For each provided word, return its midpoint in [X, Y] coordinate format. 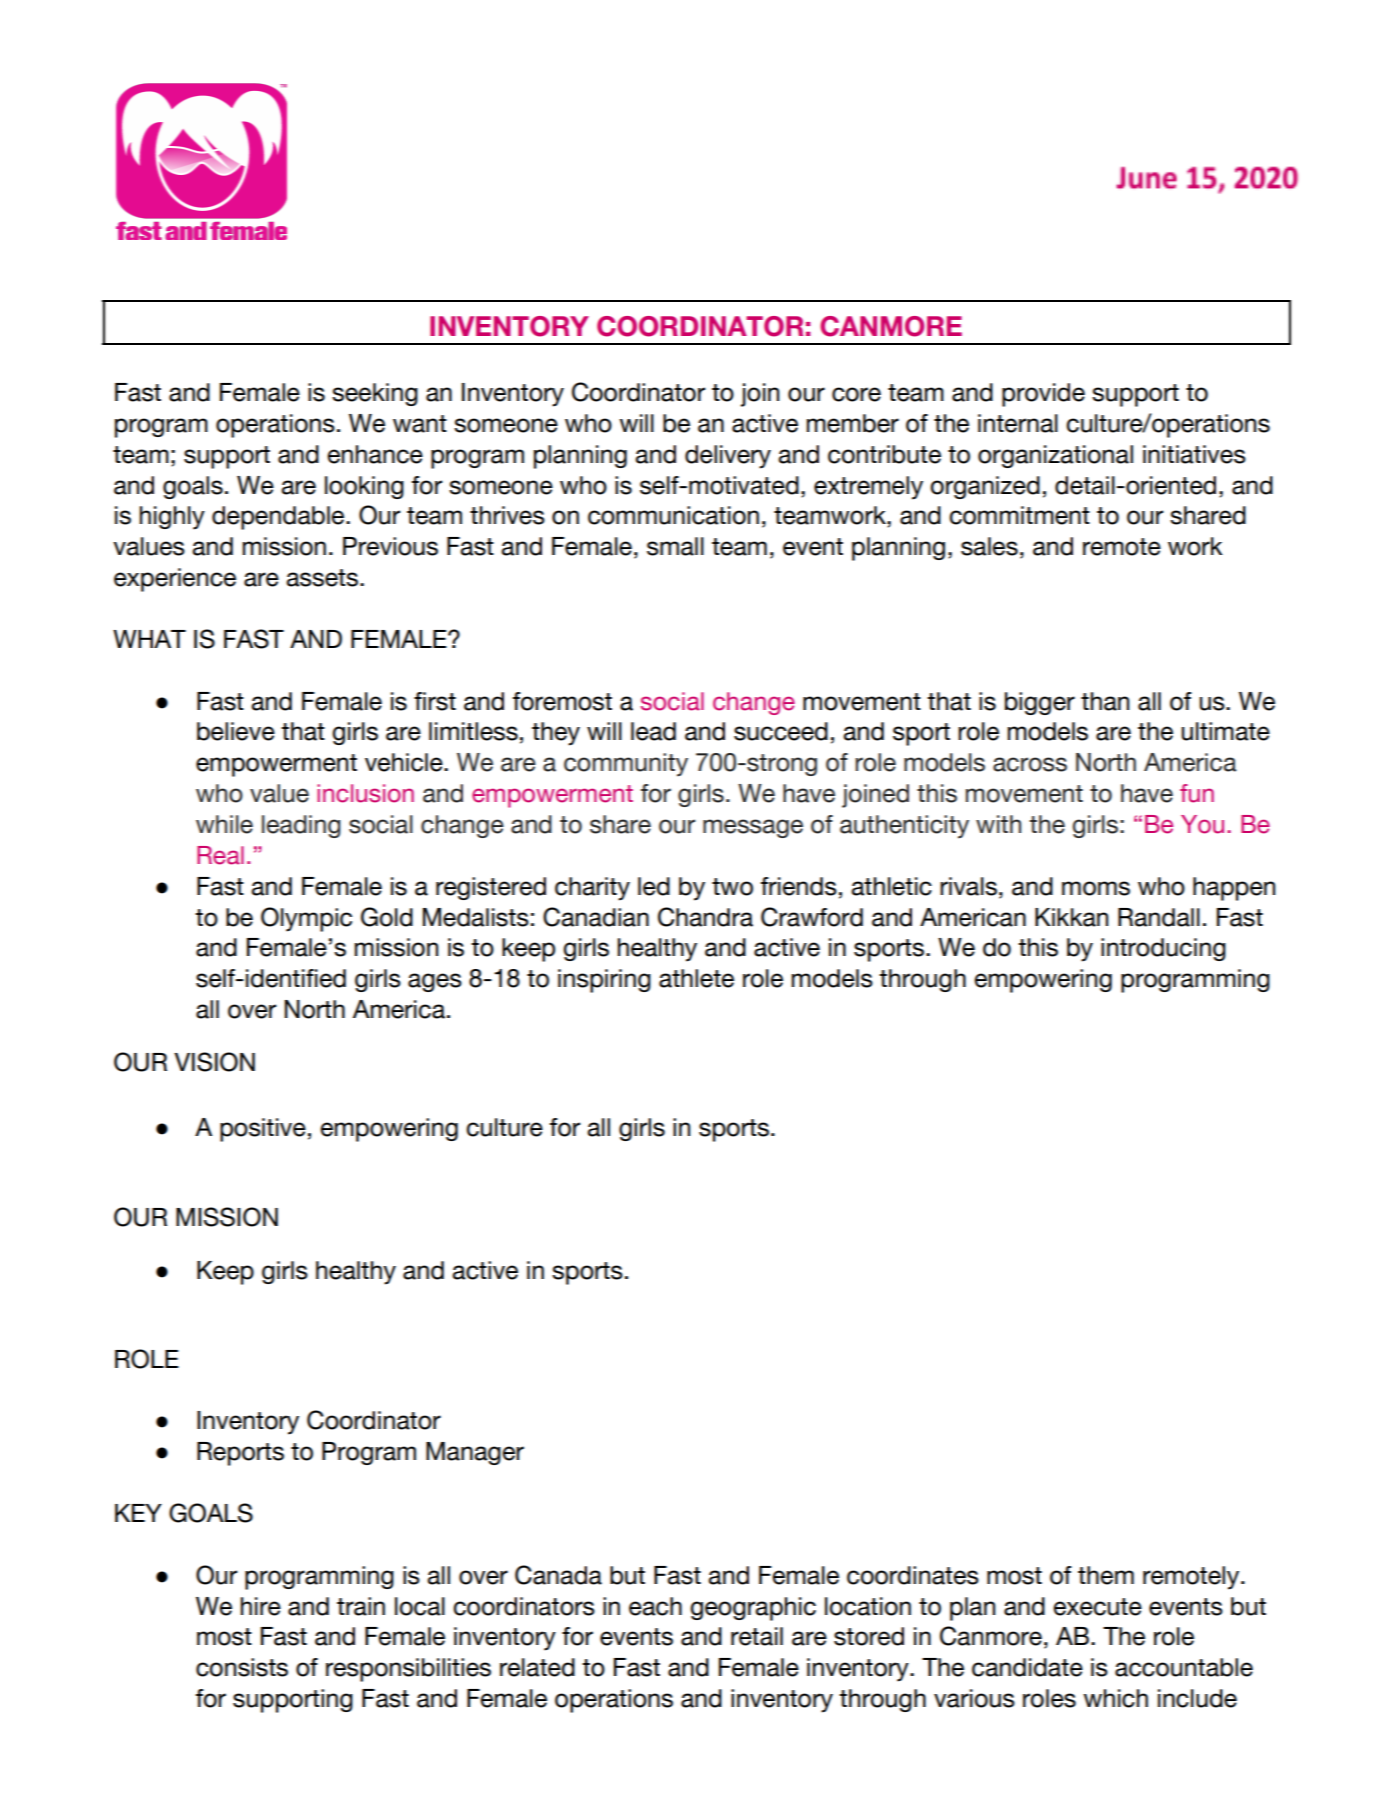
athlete [696, 978]
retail [757, 1636]
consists [242, 1667]
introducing [1163, 949]
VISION [214, 1062]
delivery [728, 457]
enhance [375, 454]
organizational [1055, 456]
